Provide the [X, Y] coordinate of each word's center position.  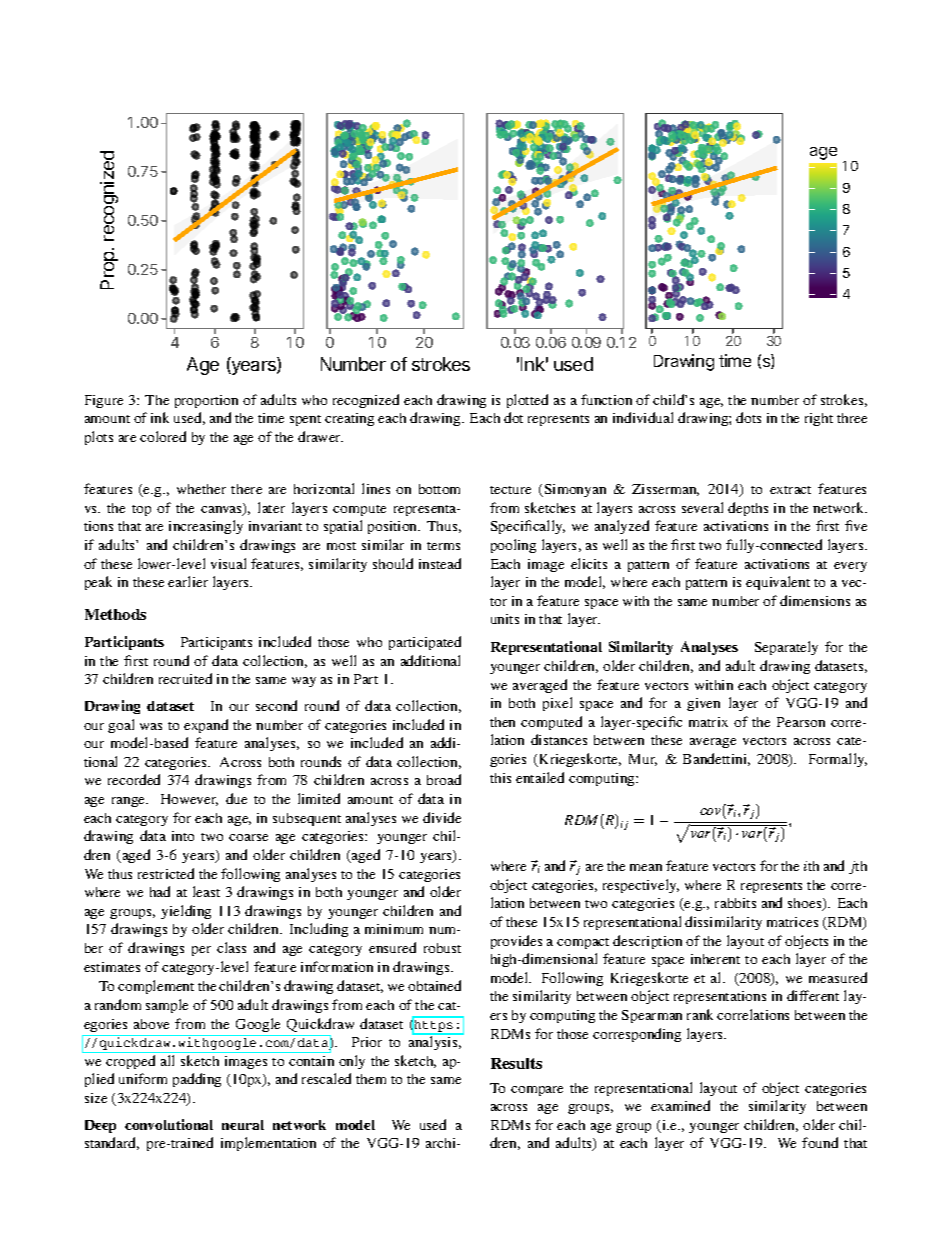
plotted [527, 401]
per [201, 951]
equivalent [778, 583]
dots [748, 417]
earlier [188, 581]
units [505, 619]
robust [442, 948]
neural [243, 1125]
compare [537, 1091]
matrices [792, 922]
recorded [134, 779]
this [500, 778]
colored [163, 436]
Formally [838, 760]
